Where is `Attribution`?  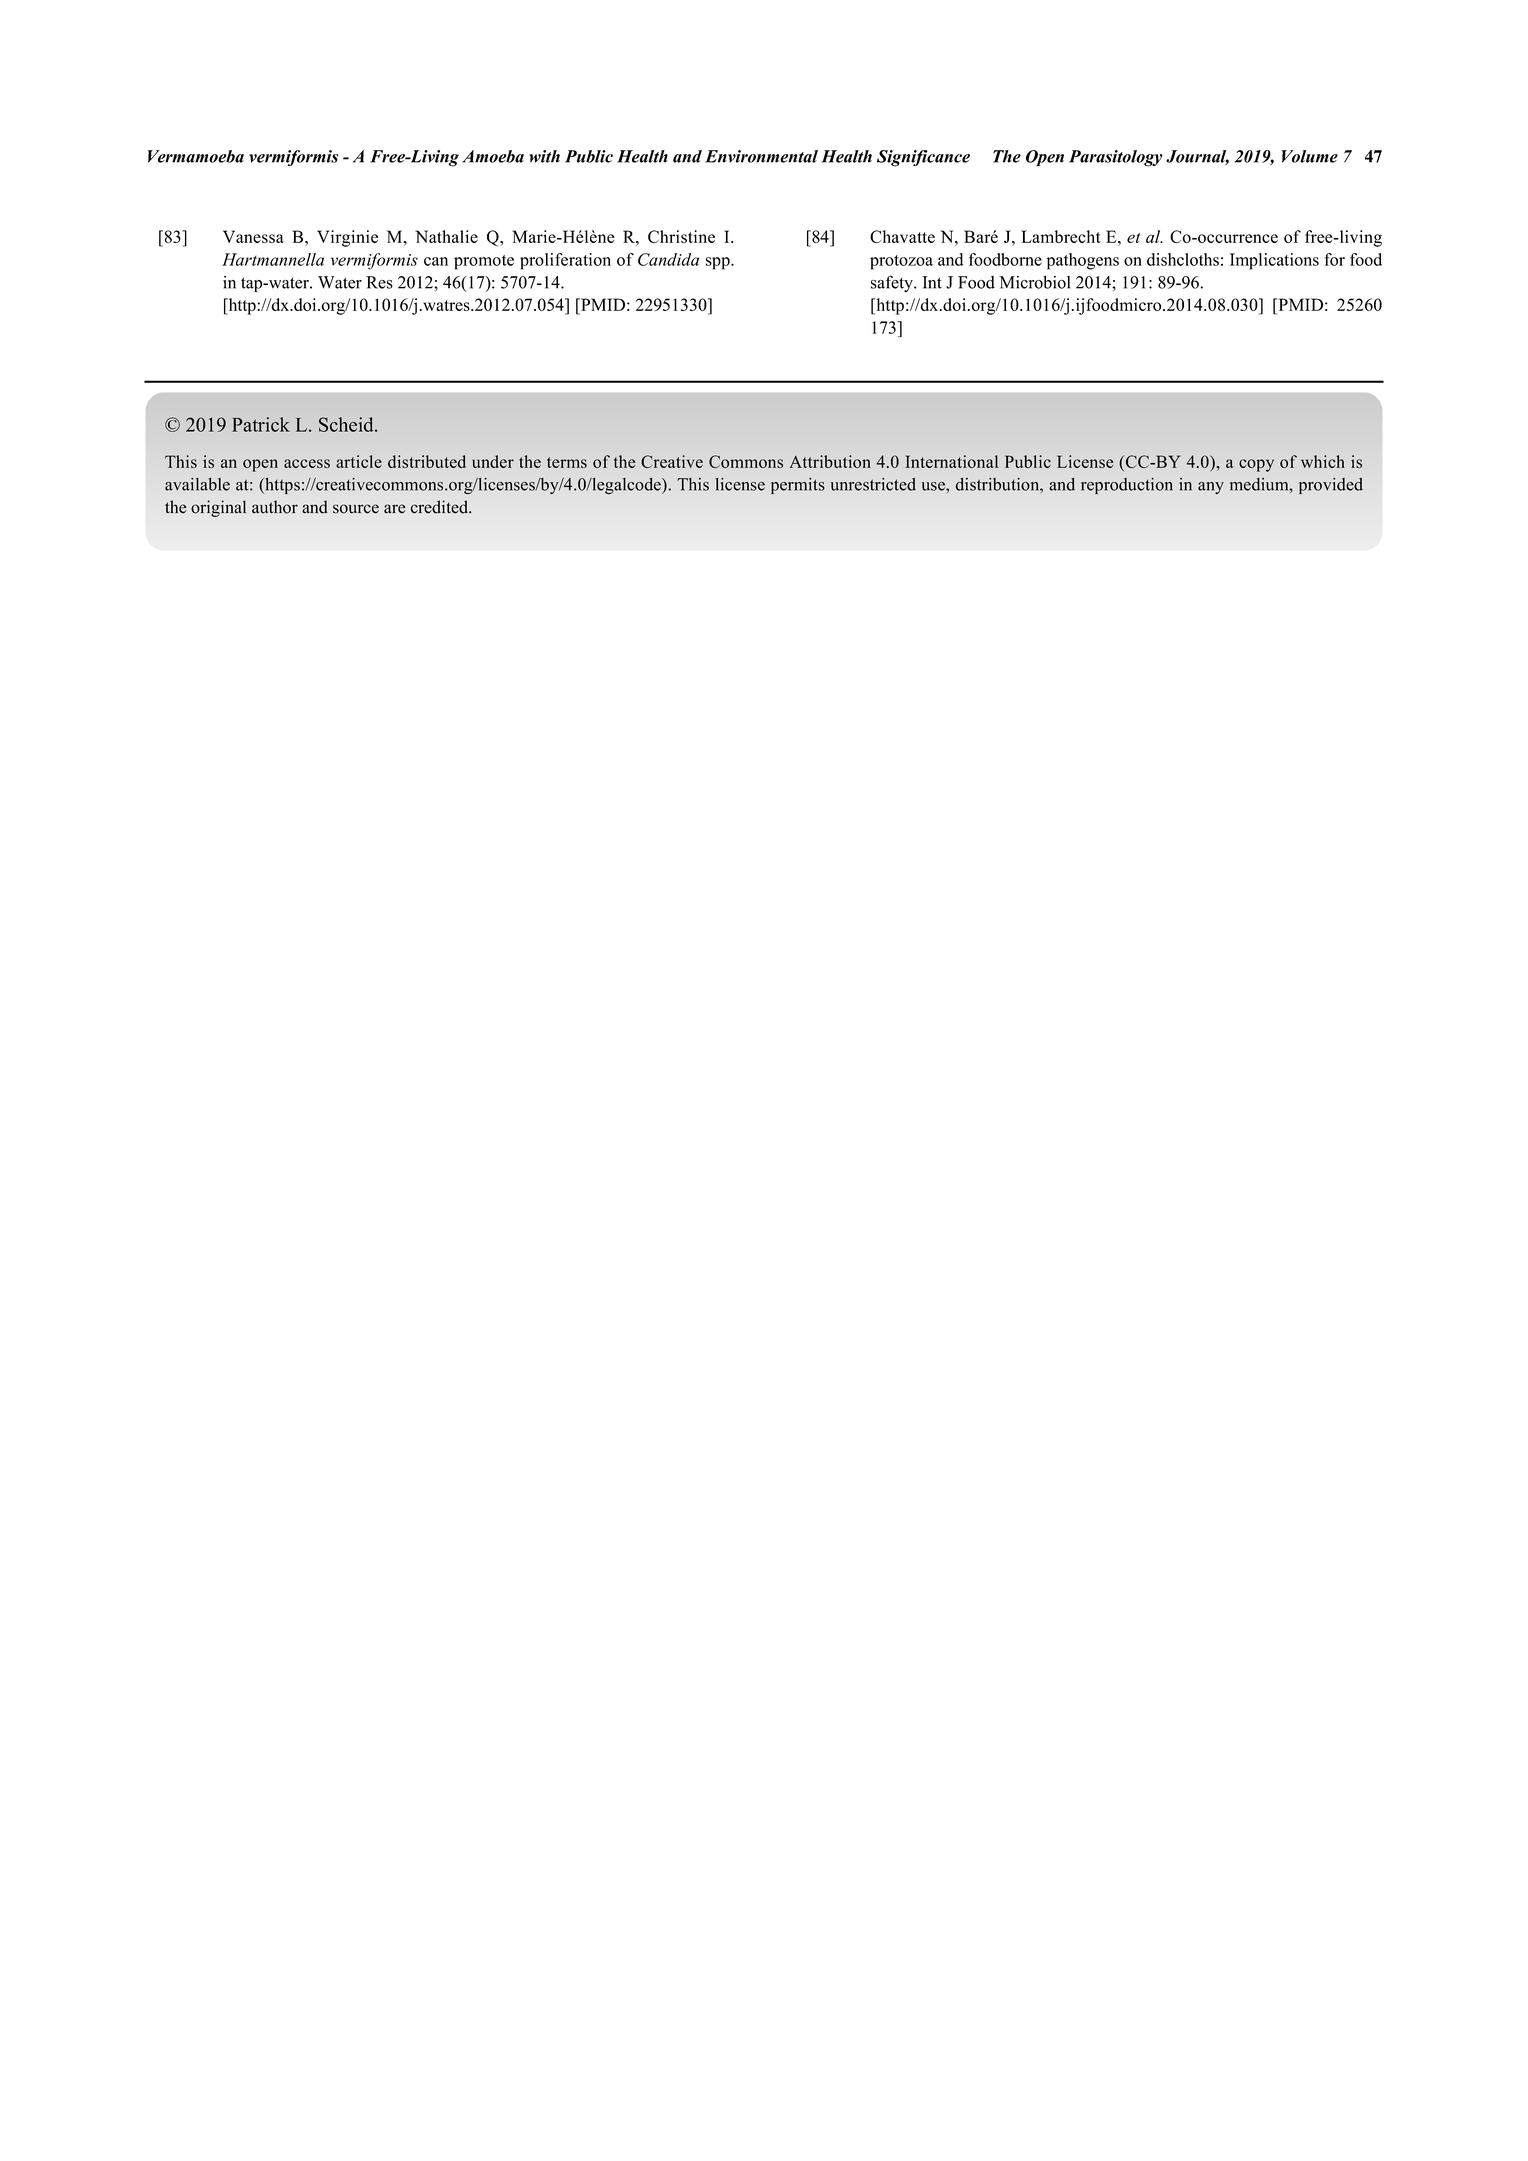
Attribution is located at coordinates (830, 461).
